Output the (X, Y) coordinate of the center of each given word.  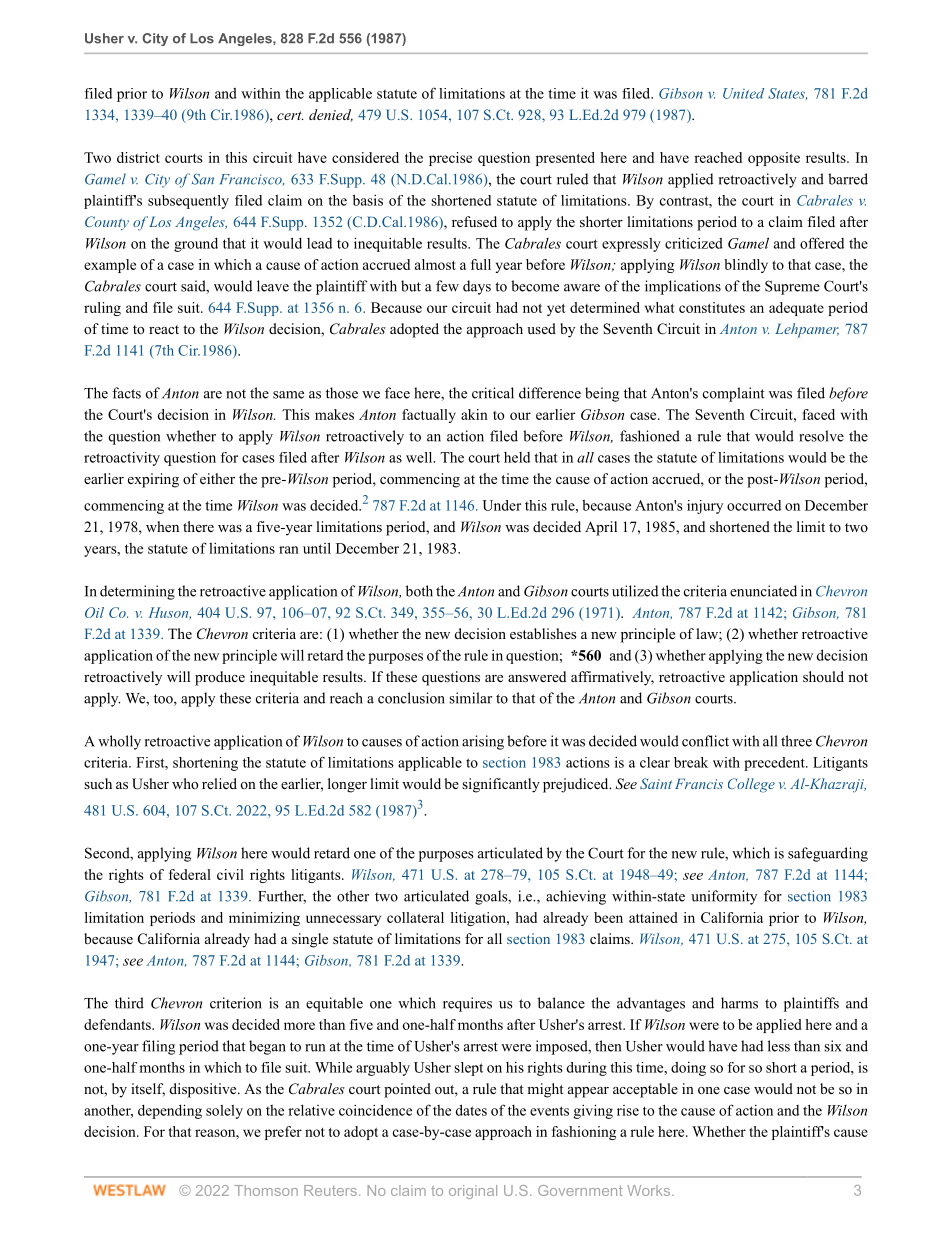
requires (467, 1004)
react (164, 329)
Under (501, 505)
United (743, 93)
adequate (796, 309)
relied (219, 783)
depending (170, 1111)
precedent (775, 764)
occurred (754, 505)
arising (483, 742)
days (477, 287)
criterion (236, 1003)
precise (450, 159)
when (162, 526)
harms (739, 1003)
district (138, 157)
